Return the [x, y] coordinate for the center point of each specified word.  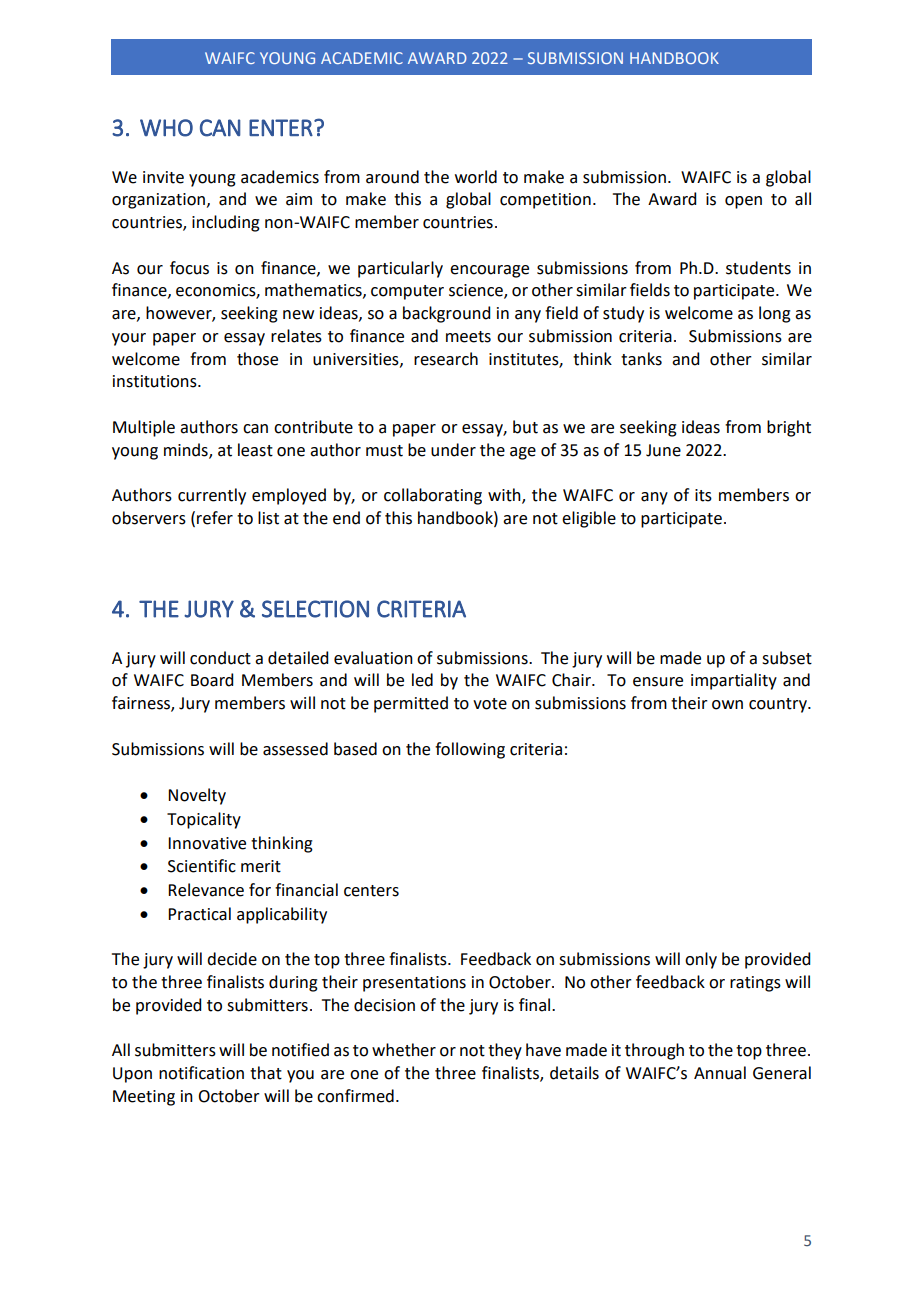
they [505, 1051]
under [453, 450]
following [470, 750]
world [476, 177]
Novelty [197, 796]
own [727, 705]
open [743, 202]
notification [201, 1073]
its [703, 495]
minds [187, 450]
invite [163, 177]
